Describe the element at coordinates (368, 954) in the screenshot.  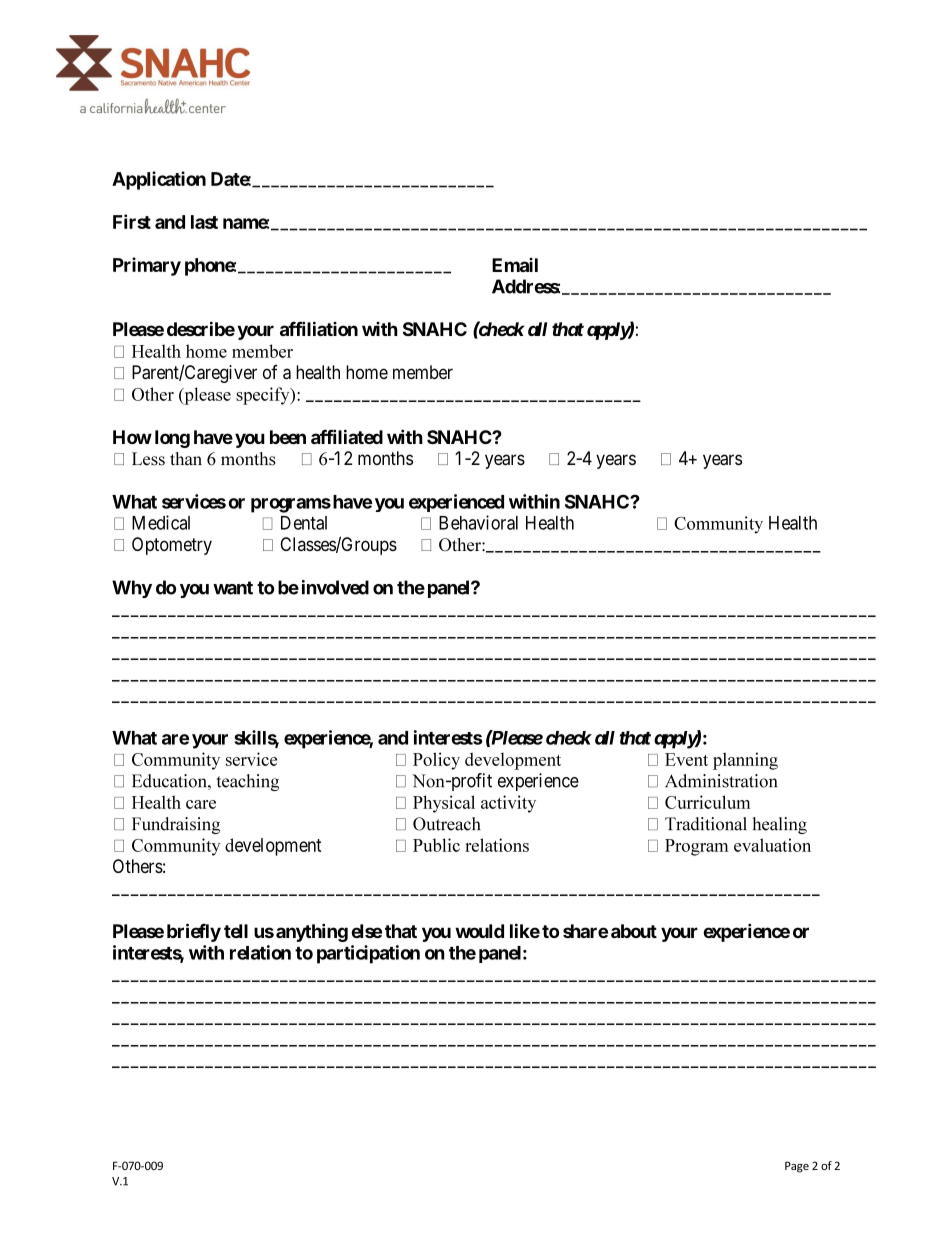
I see `participation` at that location.
